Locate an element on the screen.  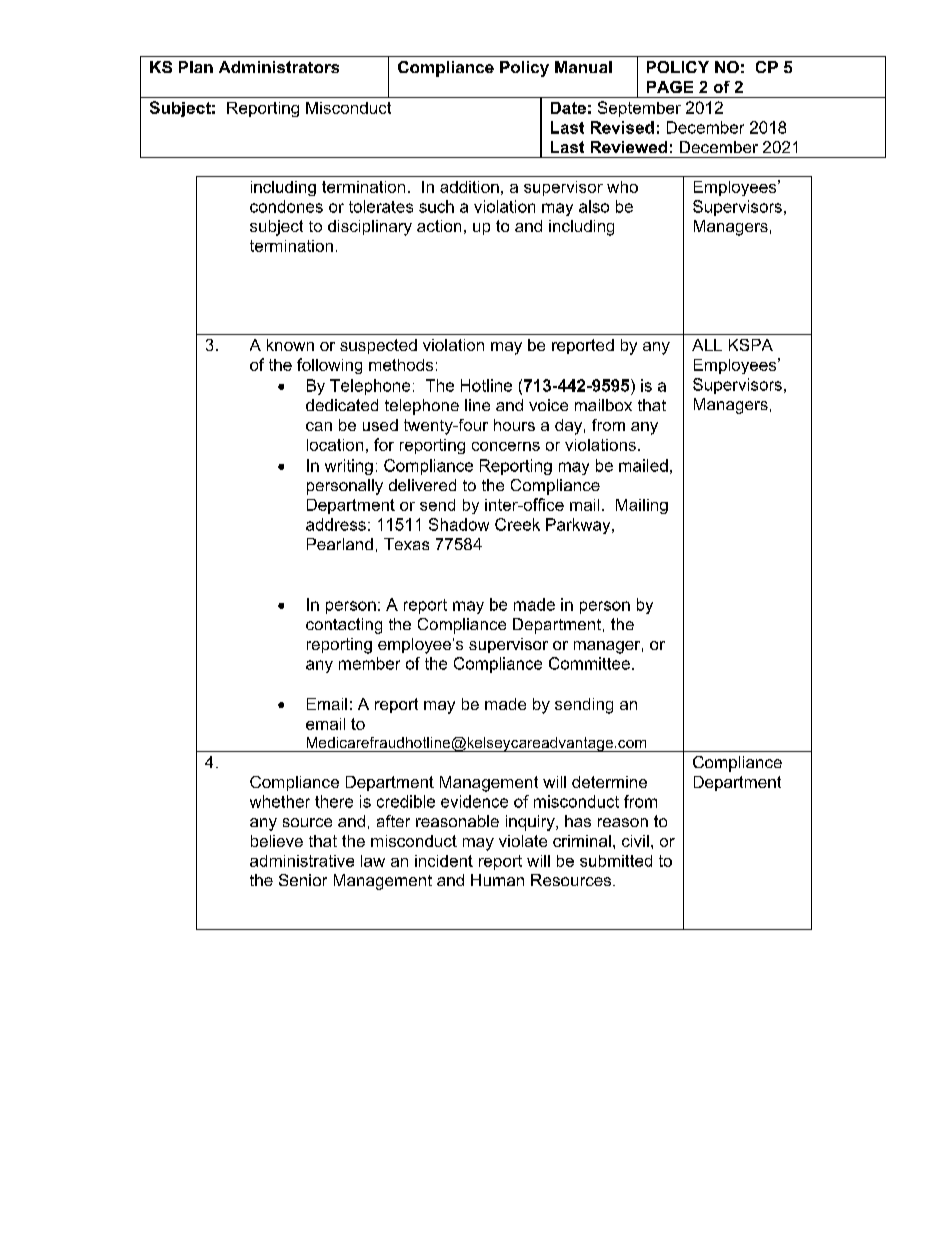
methods is located at coordinates (401, 365).
